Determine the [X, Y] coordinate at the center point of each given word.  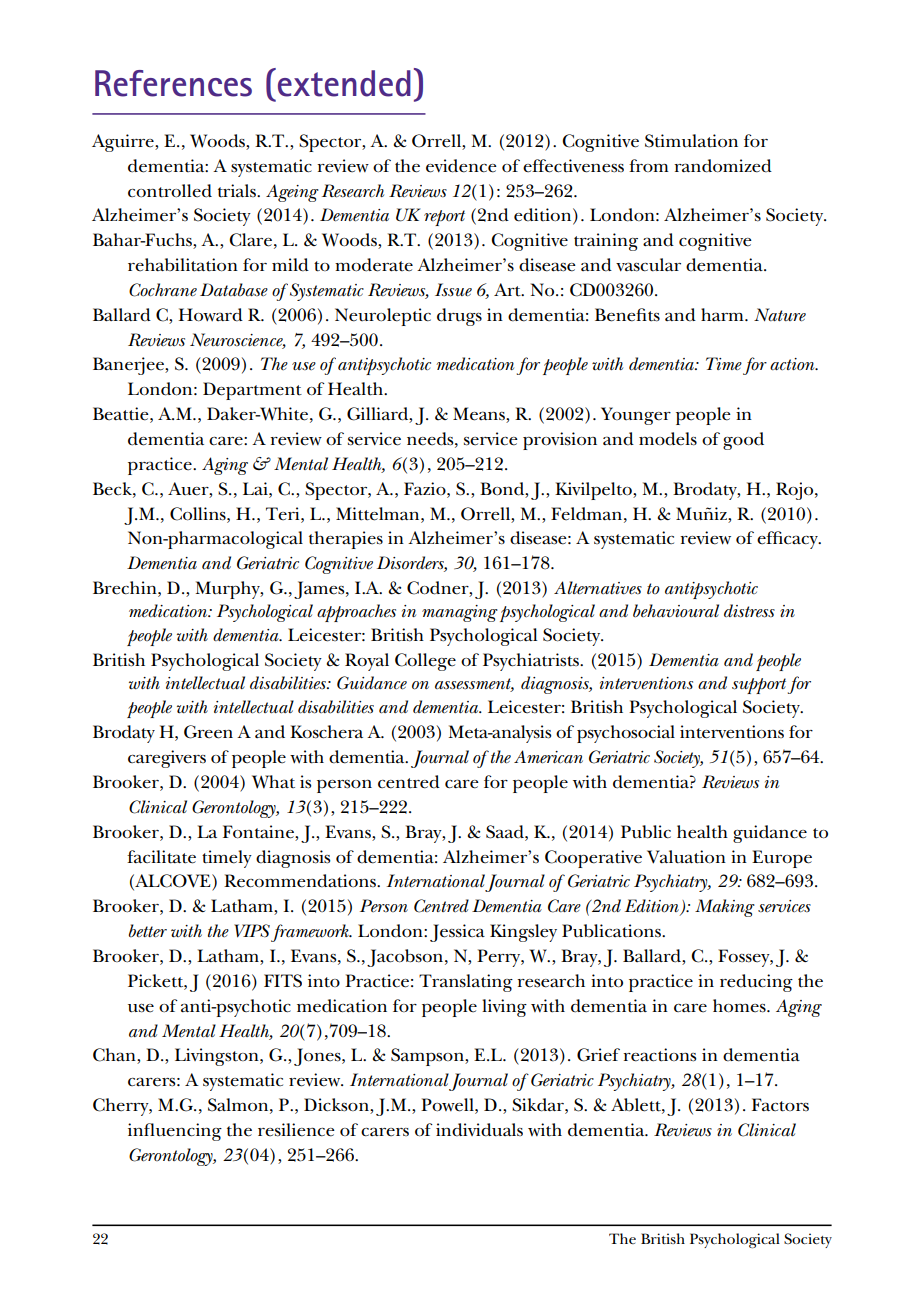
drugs [459, 317]
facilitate [161, 857]
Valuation [686, 857]
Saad [506, 832]
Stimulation [691, 141]
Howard [211, 315]
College [425, 662]
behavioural [676, 611]
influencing [175, 1132]
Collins [199, 514]
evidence [461, 166]
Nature [780, 315]
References [173, 83]
